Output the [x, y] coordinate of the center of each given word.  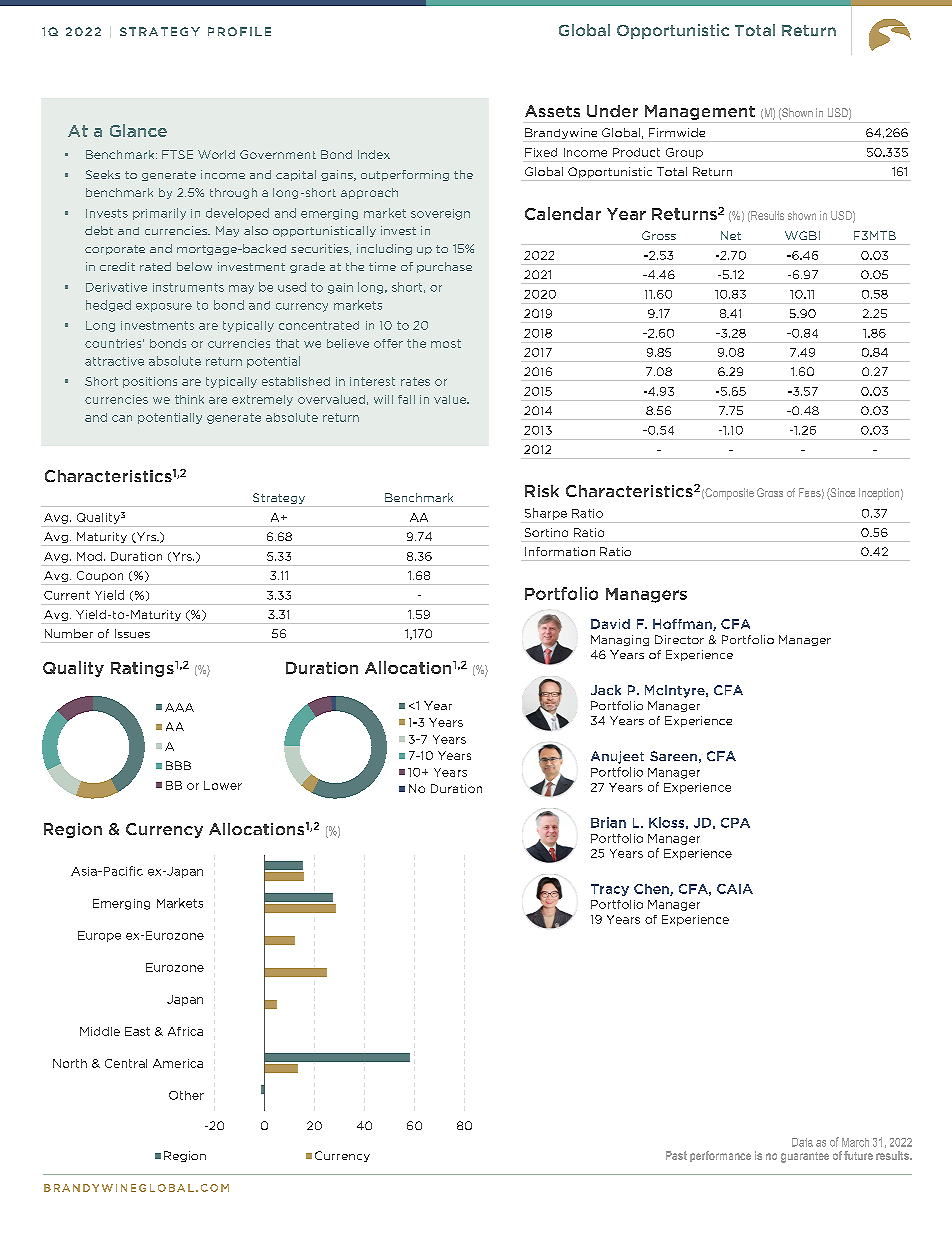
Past [676, 1155]
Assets [552, 111]
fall [406, 399]
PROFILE [239, 31]
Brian [608, 822]
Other [186, 1095]
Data [802, 1142]
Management [700, 112]
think [189, 399]
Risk [542, 491]
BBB [178, 765]
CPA [735, 823]
